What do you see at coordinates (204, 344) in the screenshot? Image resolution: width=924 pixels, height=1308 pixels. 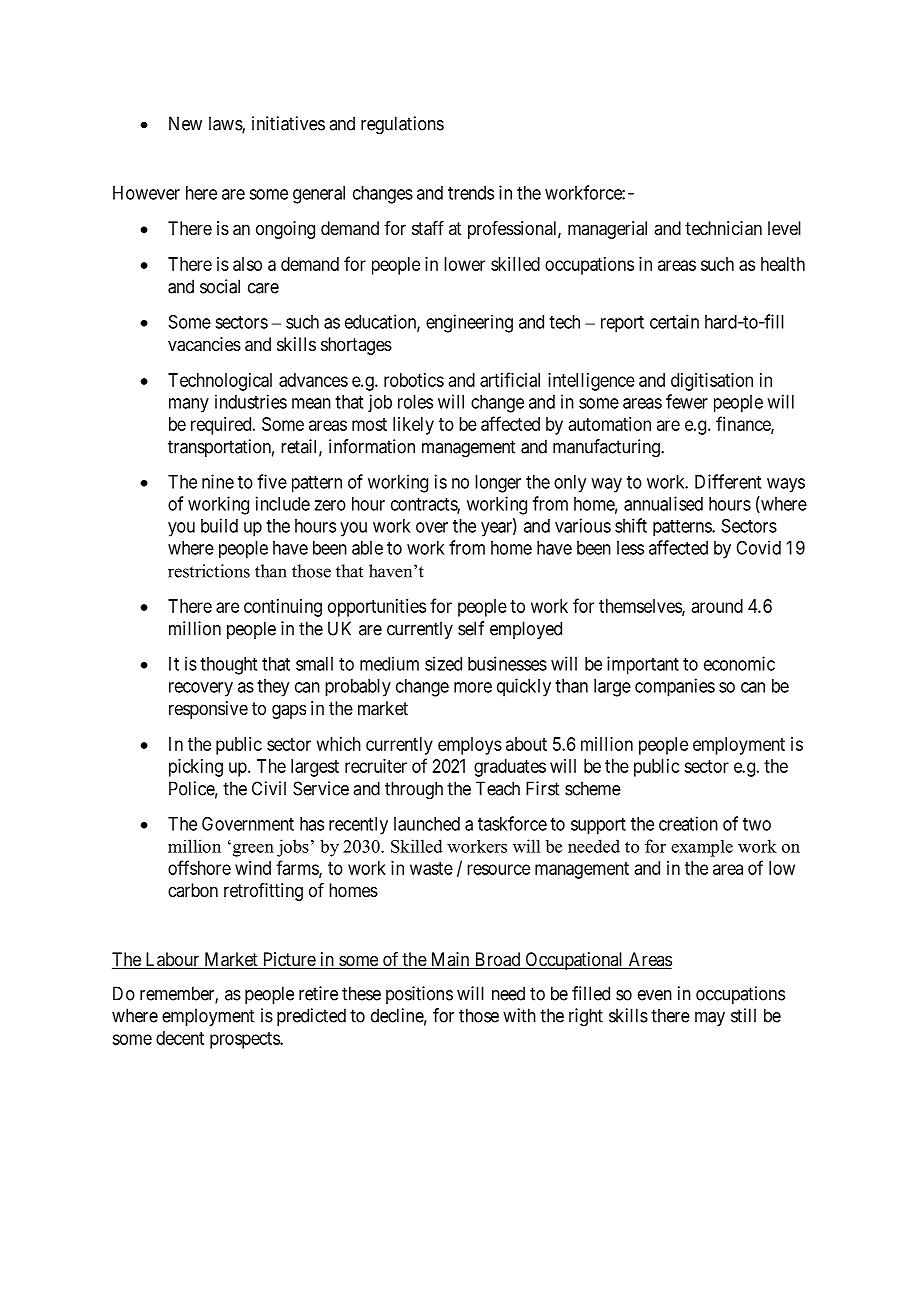 I see `vacancies` at bounding box center [204, 344].
